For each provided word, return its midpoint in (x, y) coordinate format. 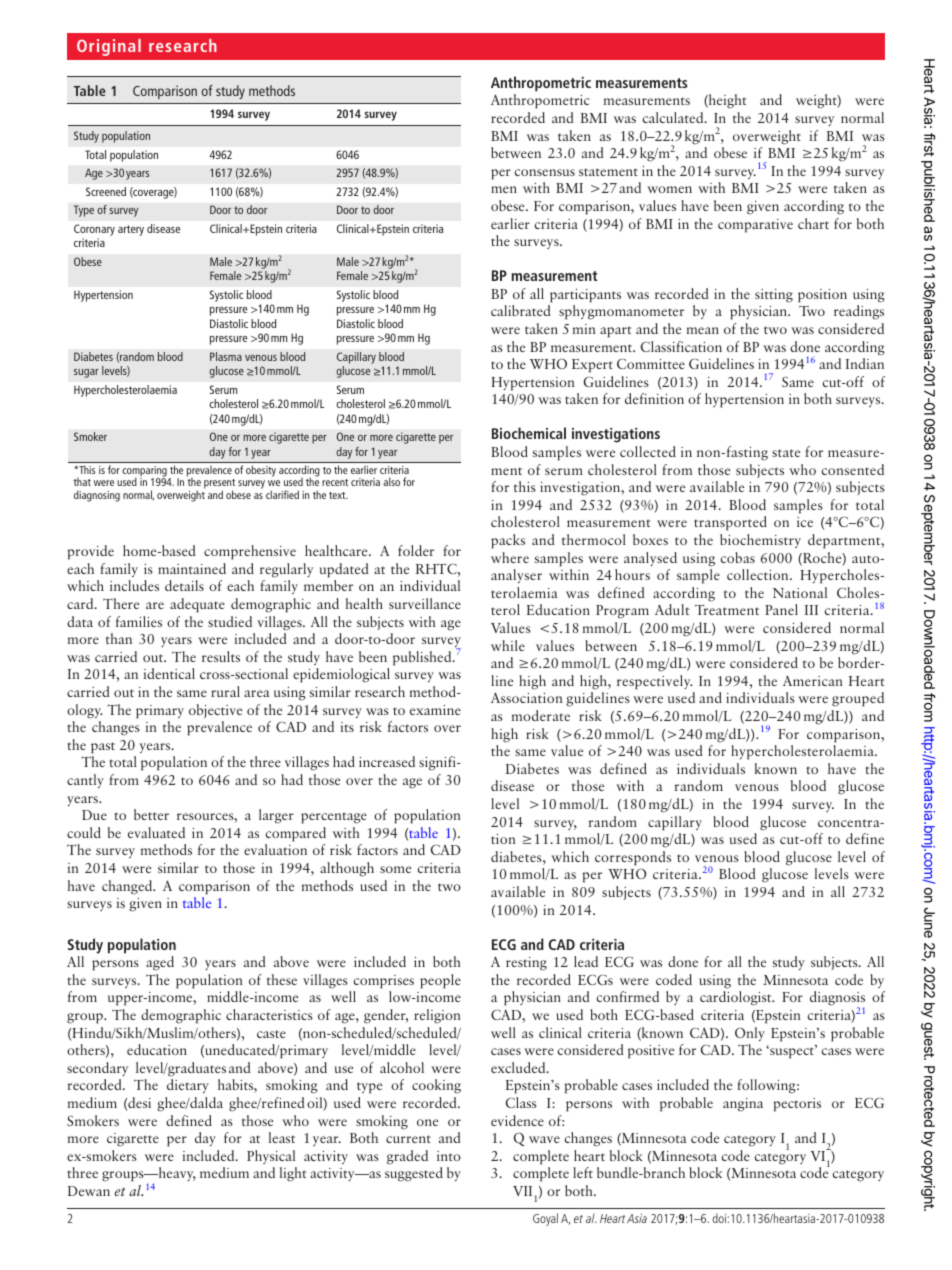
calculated (674, 117)
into (449, 1156)
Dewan (89, 1191)
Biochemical (529, 433)
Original (109, 47)
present (219, 485)
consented (853, 469)
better (151, 814)
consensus (545, 172)
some (395, 869)
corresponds (633, 858)
